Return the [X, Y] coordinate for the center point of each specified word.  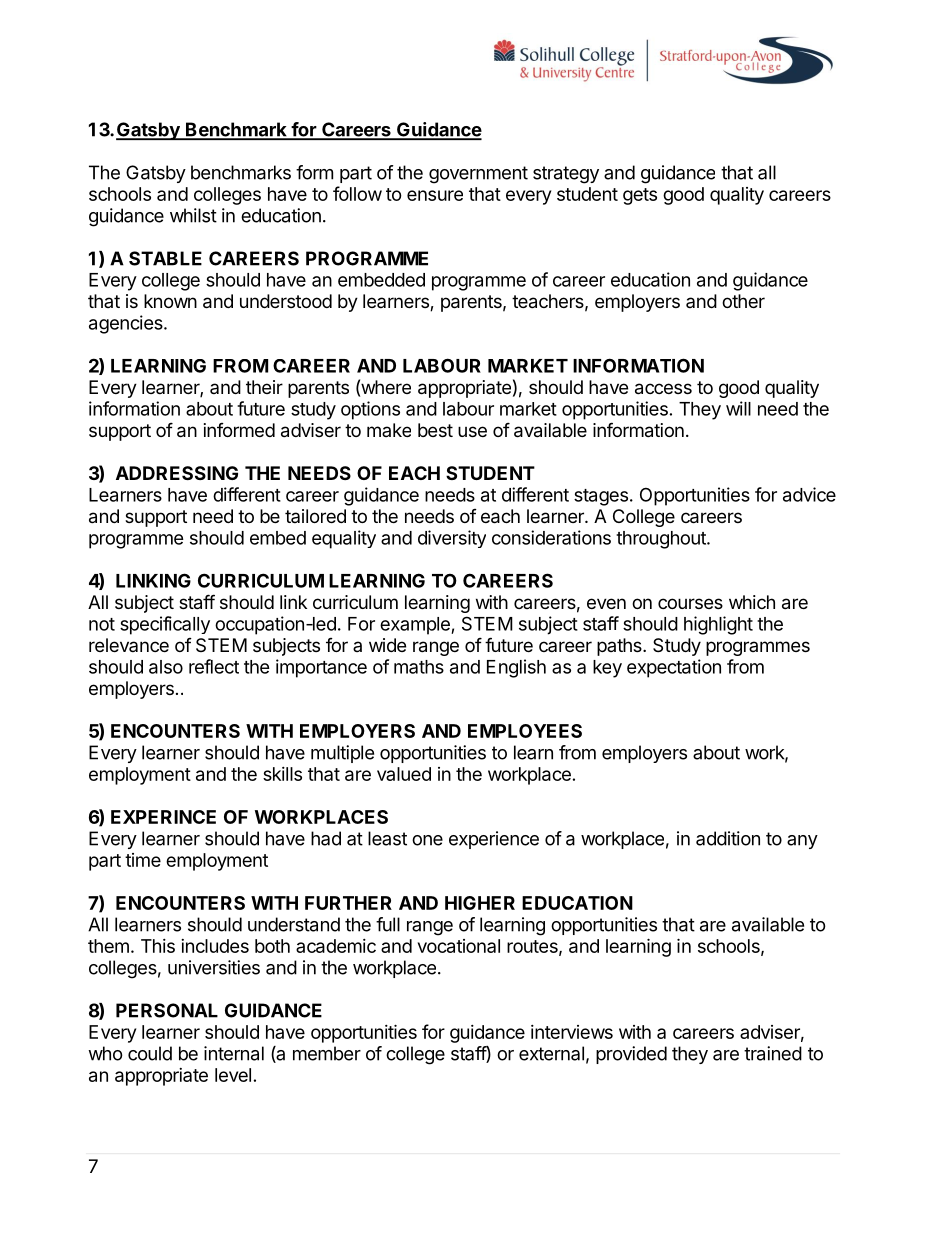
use [472, 431]
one [427, 840]
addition [728, 838]
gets [640, 196]
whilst [193, 215]
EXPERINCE [163, 817]
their [264, 387]
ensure [435, 195]
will [738, 408]
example [416, 626]
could [150, 1053]
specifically [165, 625]
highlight [718, 625]
